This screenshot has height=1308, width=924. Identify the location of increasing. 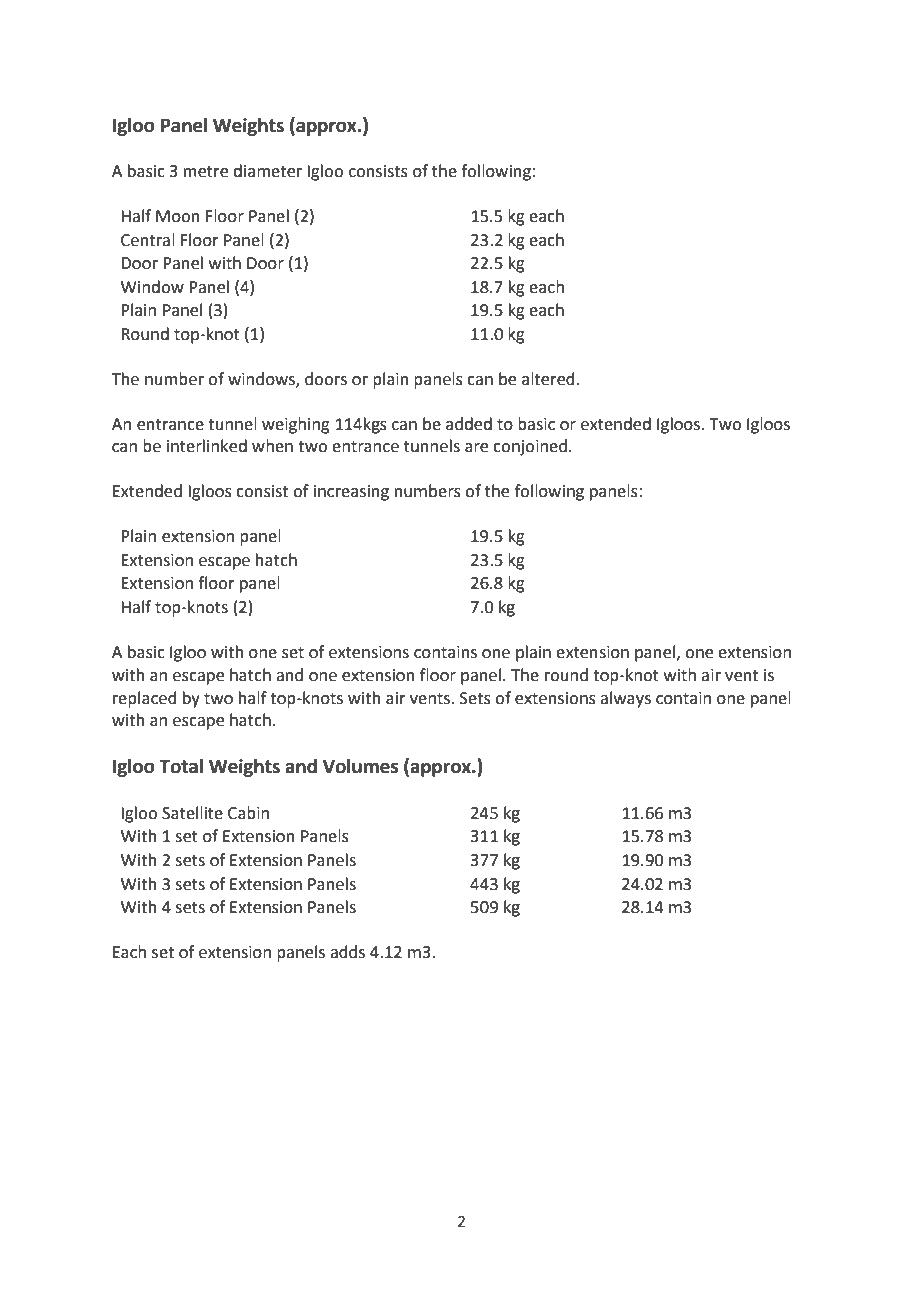
(351, 493).
